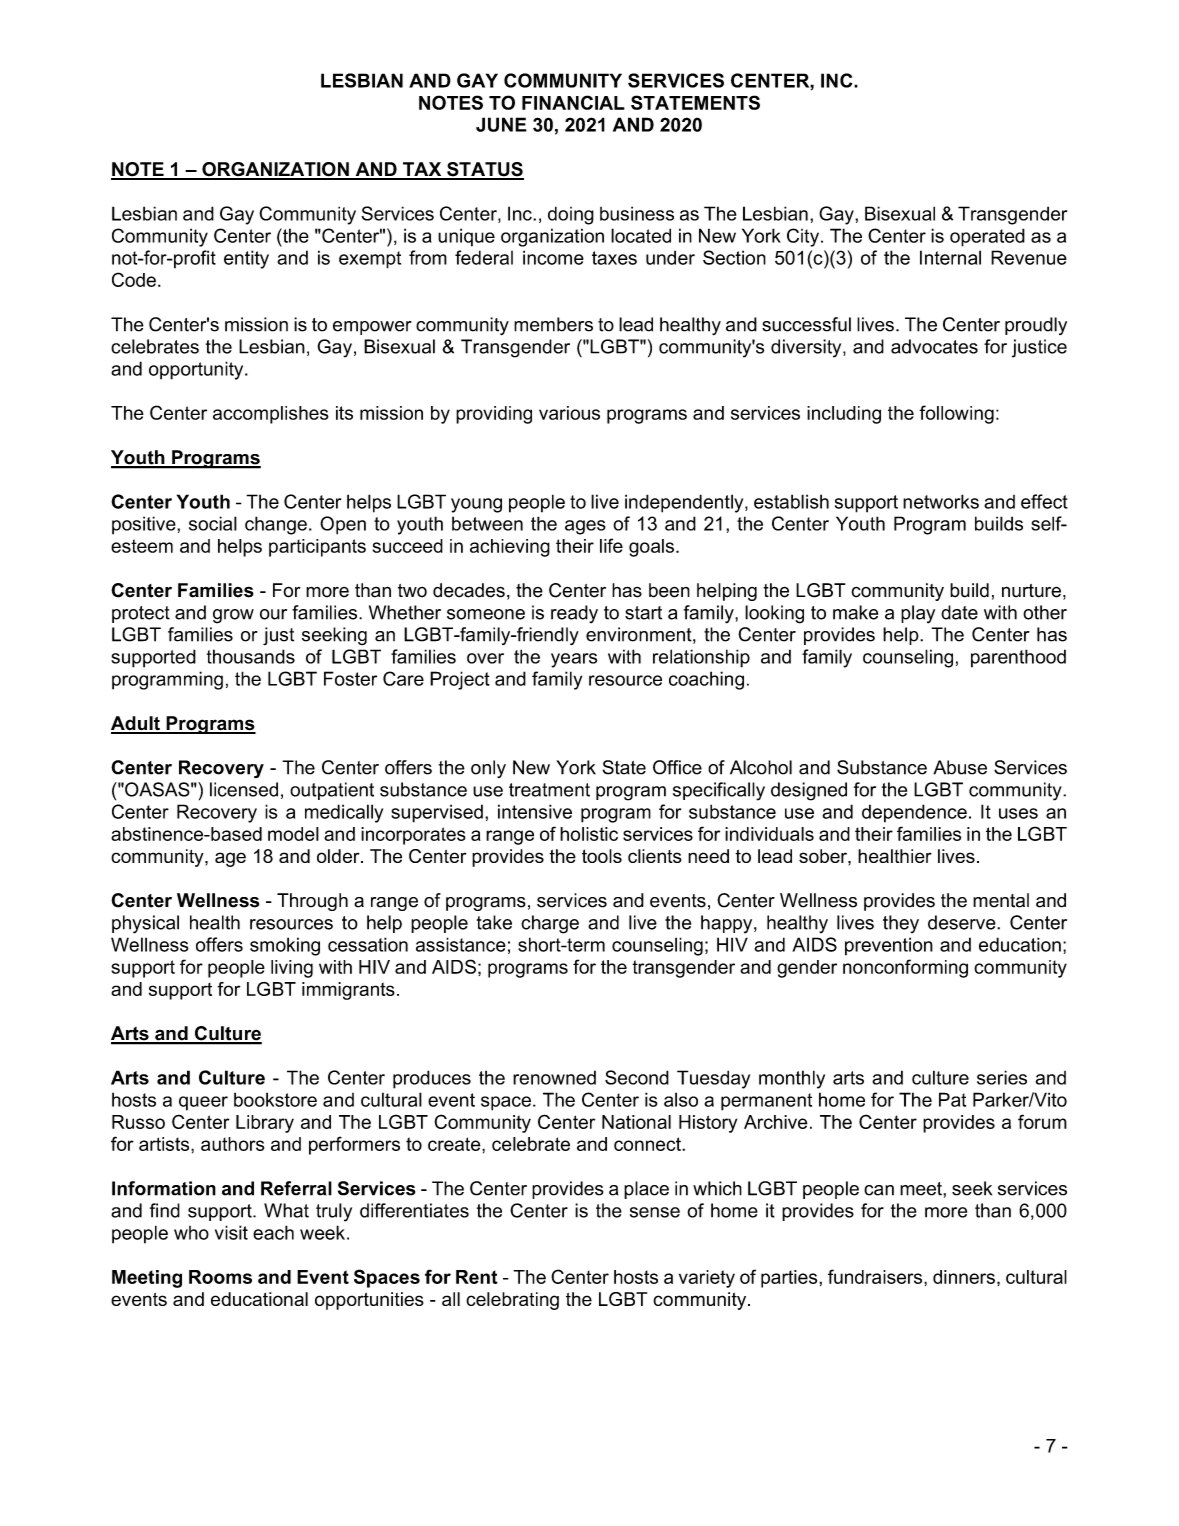 The image size is (1179, 1526). What do you see at coordinates (960, 767) in the screenshot?
I see `Abuse` at bounding box center [960, 767].
